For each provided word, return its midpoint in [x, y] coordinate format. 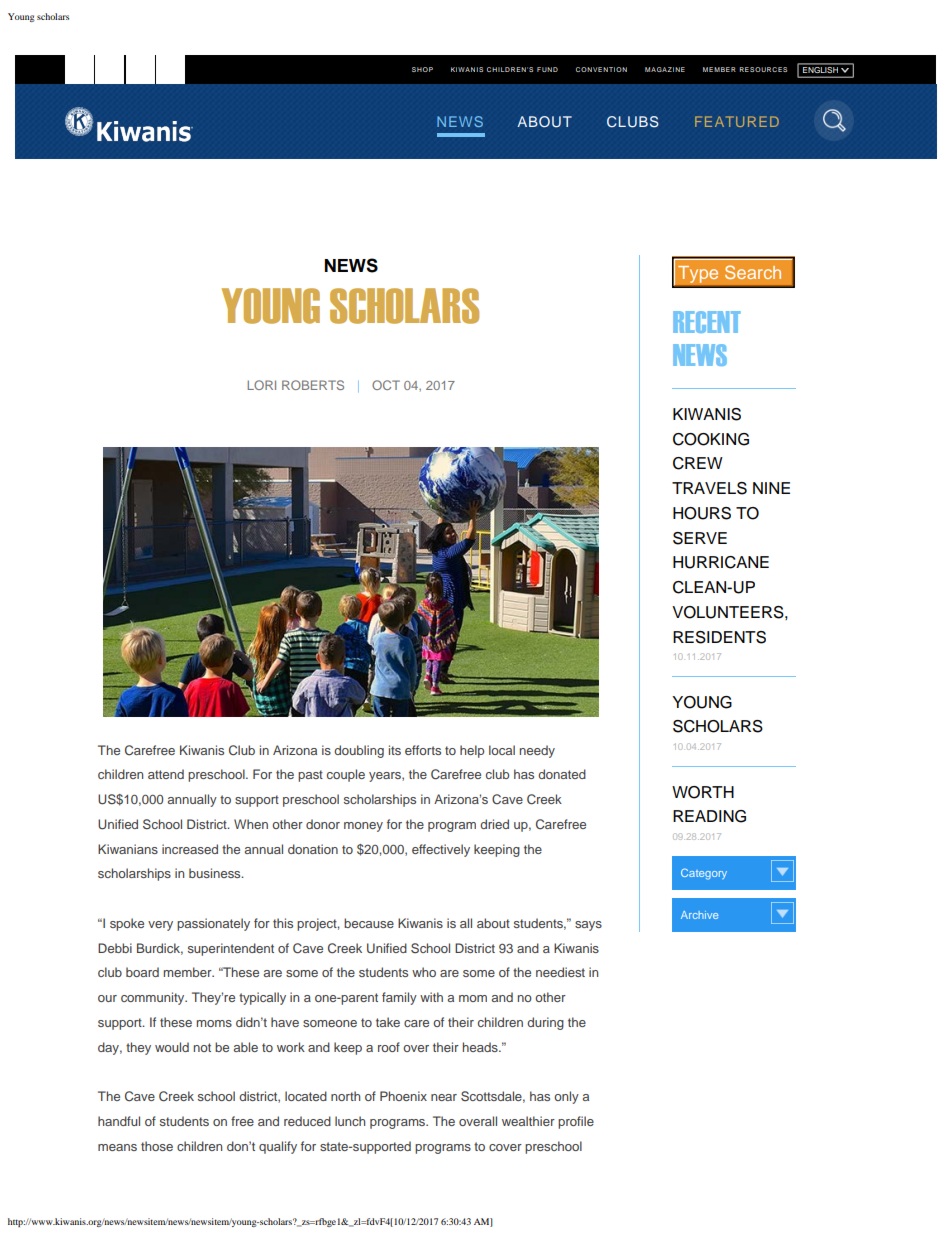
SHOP [422, 69]
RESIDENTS [719, 637]
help [472, 751]
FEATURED [737, 121]
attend [166, 774]
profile [576, 1122]
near [444, 1097]
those [157, 1146]
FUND [547, 69]
